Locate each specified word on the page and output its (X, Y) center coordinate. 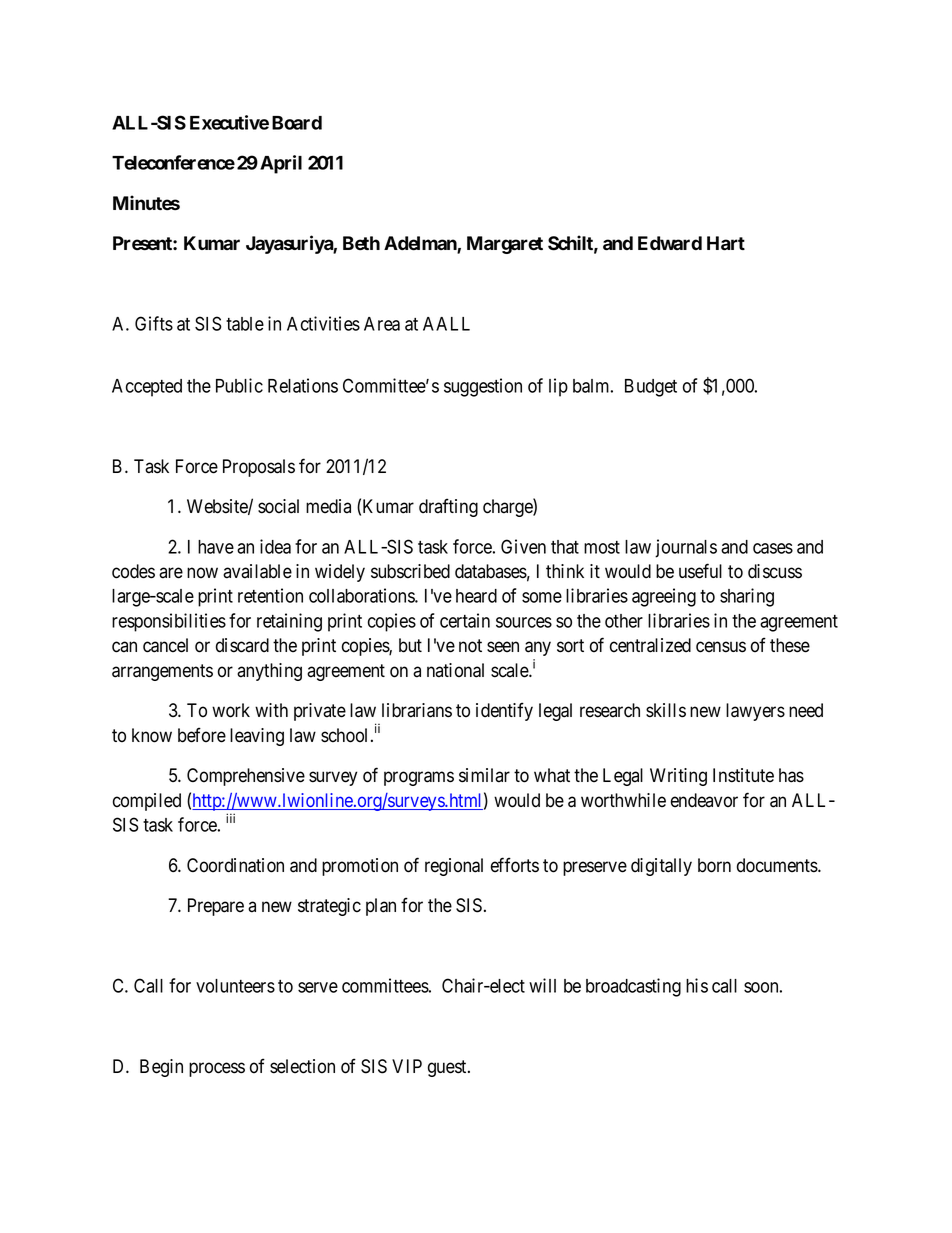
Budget (651, 388)
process (217, 1069)
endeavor (704, 800)
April (281, 164)
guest (448, 1068)
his (697, 985)
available (257, 571)
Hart (726, 243)
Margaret (505, 245)
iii (230, 818)
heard (476, 596)
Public (239, 385)
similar (484, 775)
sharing (747, 597)
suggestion (483, 387)
